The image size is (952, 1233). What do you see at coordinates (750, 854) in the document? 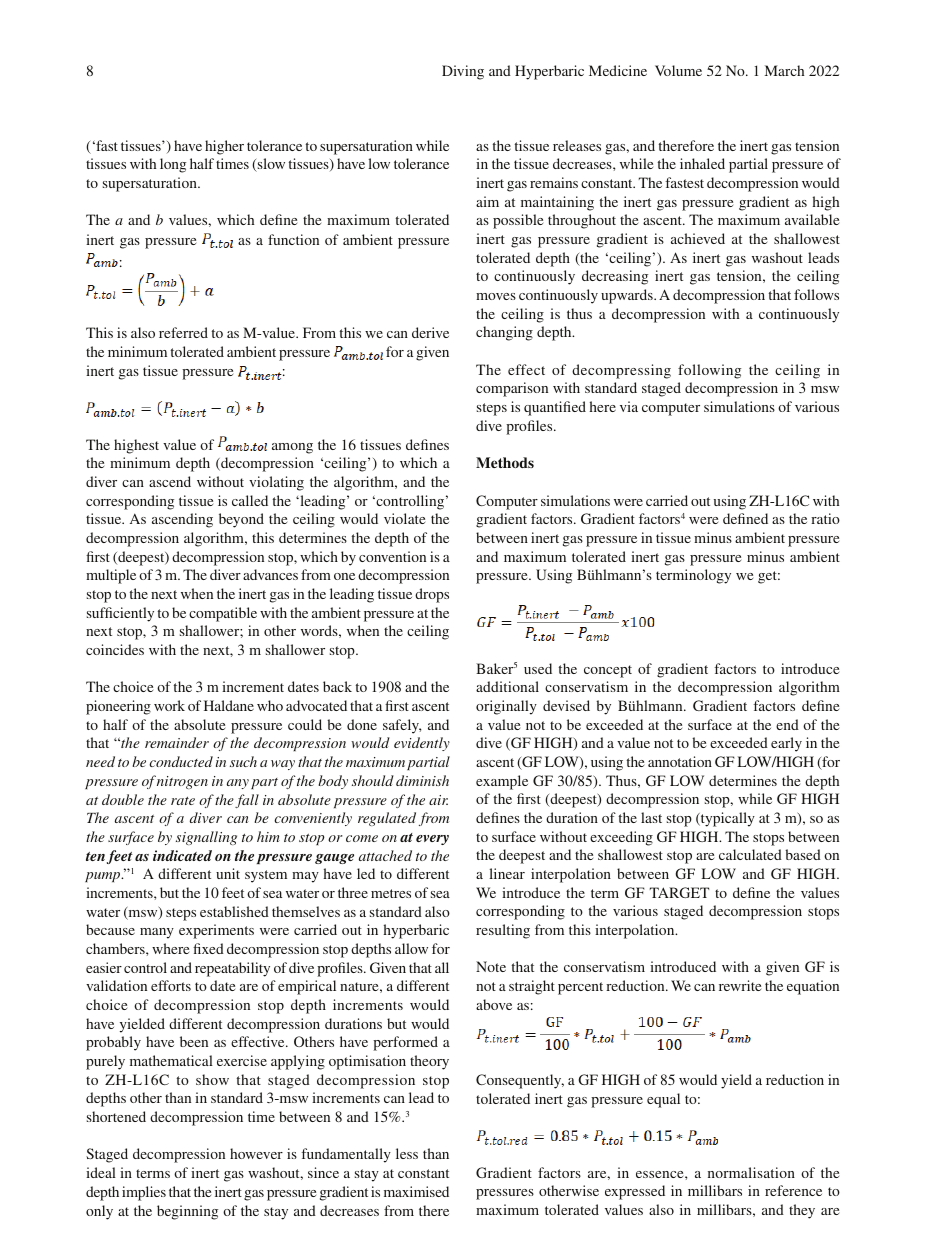
I see `calculated` at bounding box center [750, 854].
